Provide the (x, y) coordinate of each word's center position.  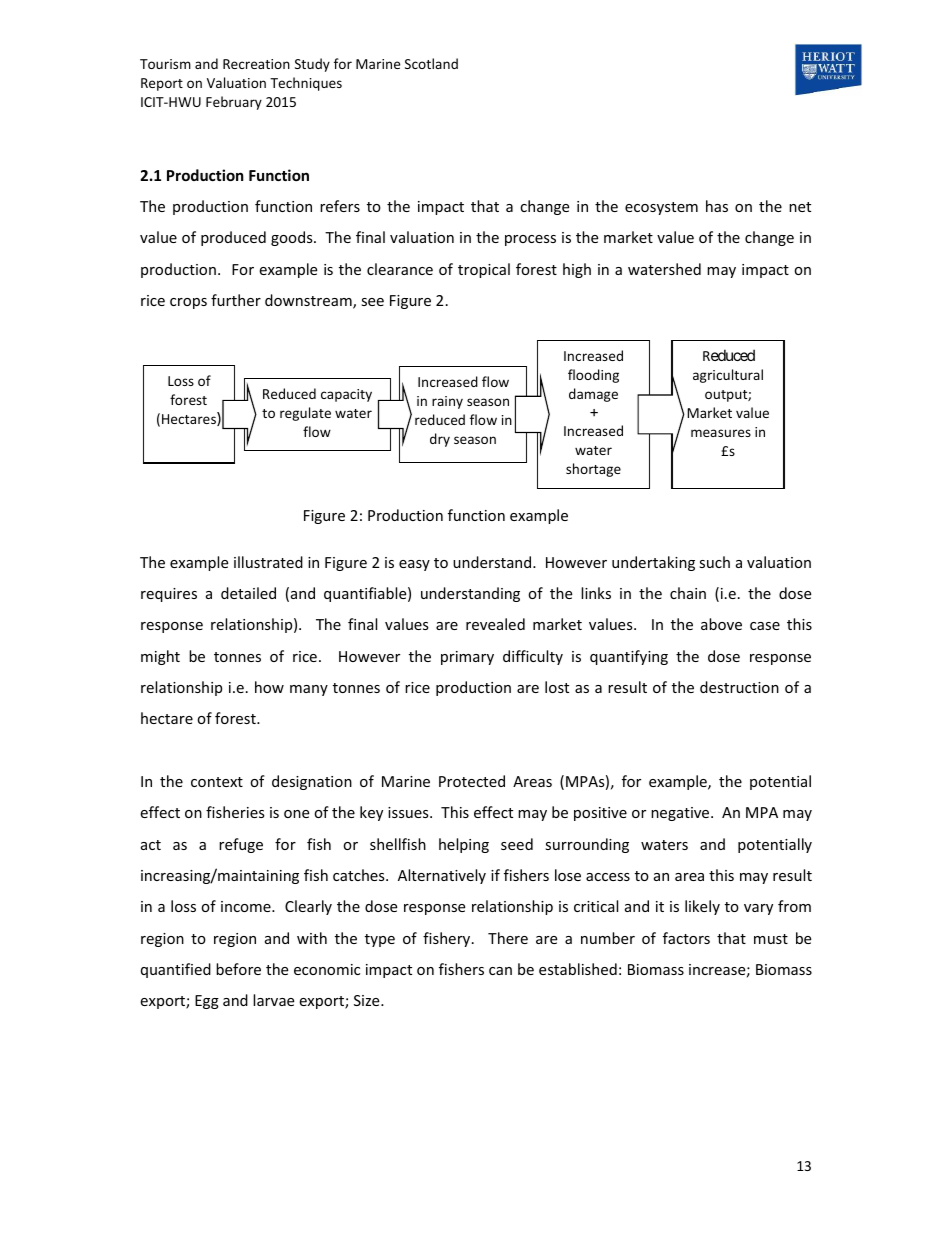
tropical (484, 270)
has (717, 206)
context (217, 782)
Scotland (431, 63)
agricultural (728, 376)
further (236, 300)
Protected (472, 781)
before (238, 969)
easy (414, 565)
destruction (739, 687)
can (500, 971)
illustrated (268, 562)
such (714, 562)
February (234, 103)
